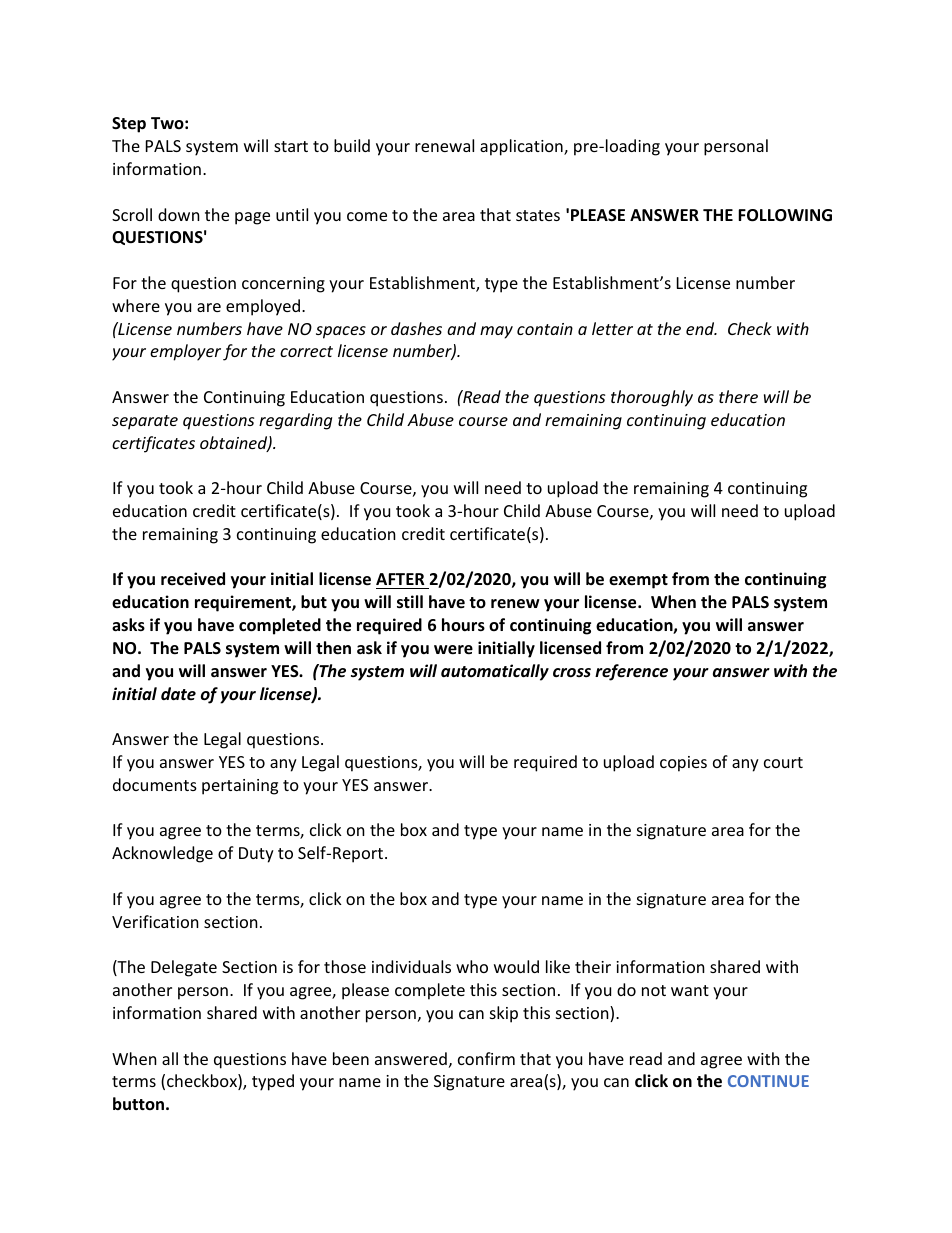 Image resolution: width=952 pixels, height=1233 pixels. Describe the element at coordinates (184, 968) in the screenshot. I see `Delegate` at that location.
